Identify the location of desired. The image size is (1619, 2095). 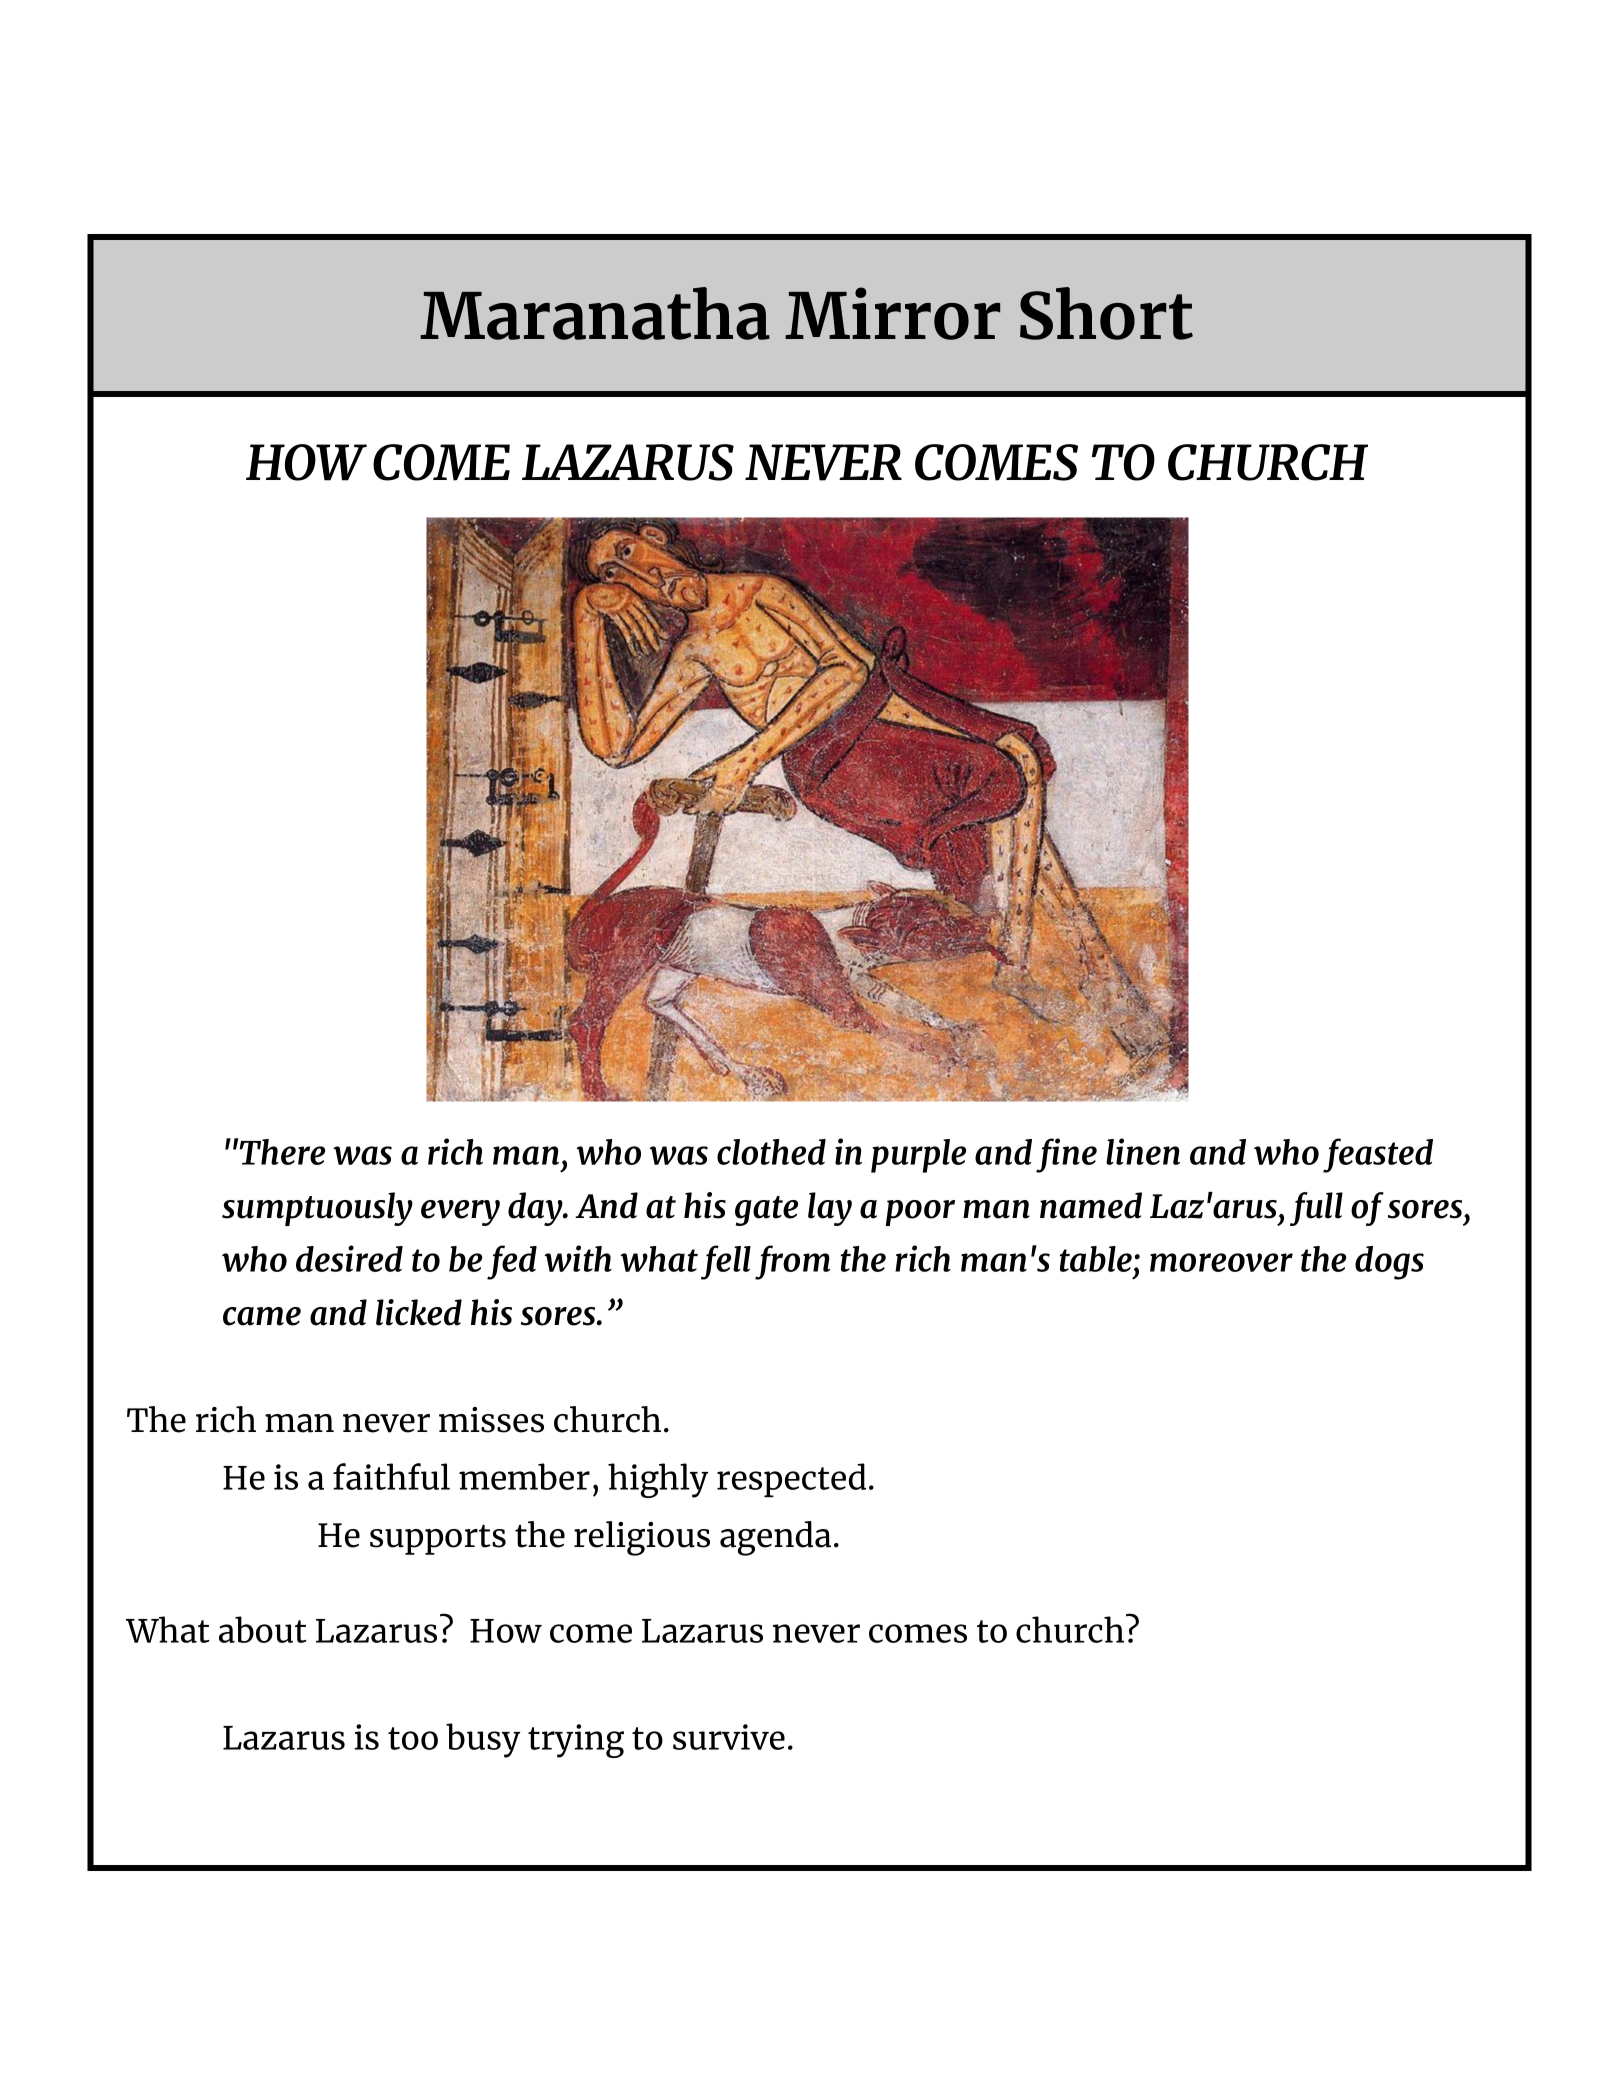
(349, 1258).
